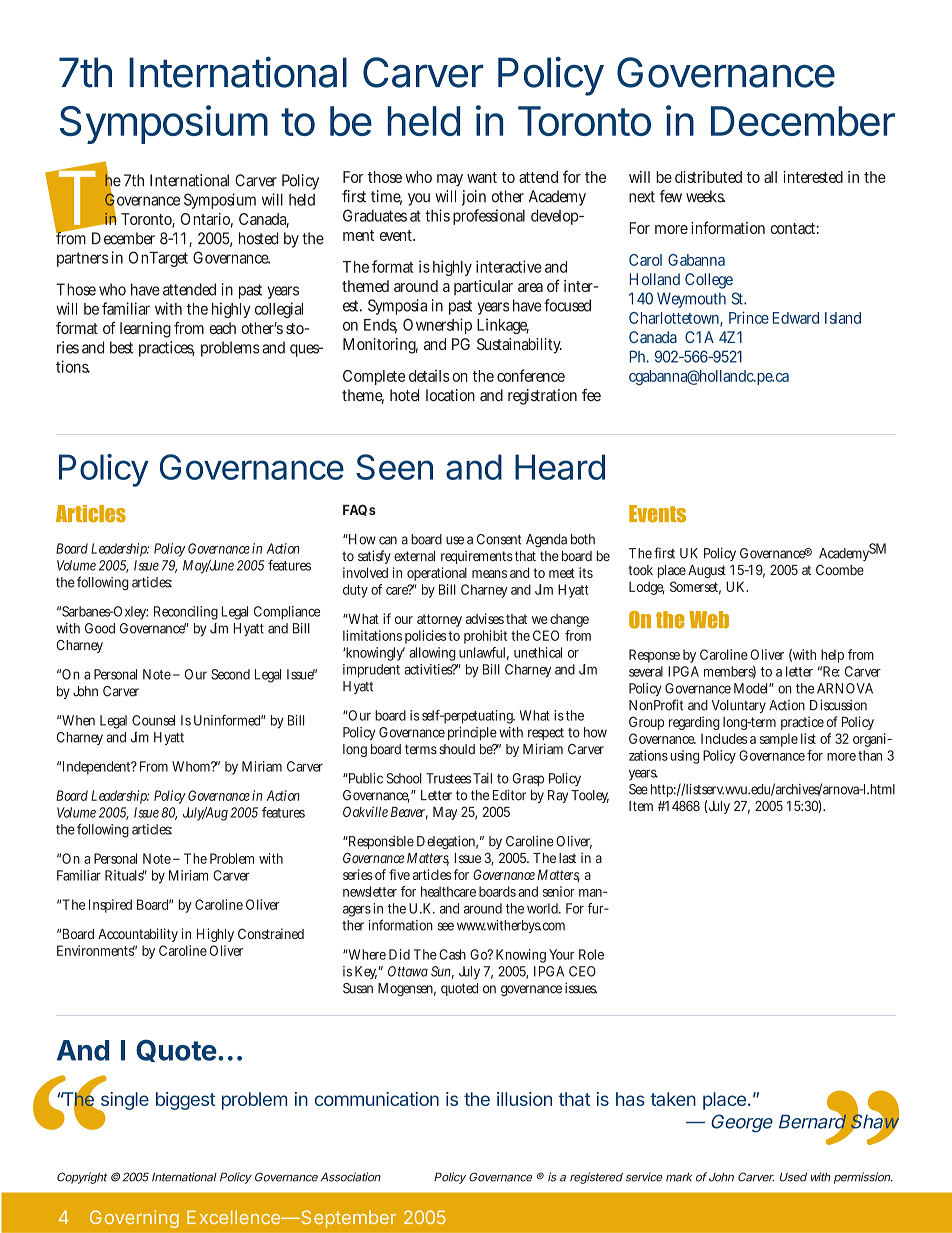 This image has width=952, height=1233. I want to click on Reconciling, so click(186, 613).
